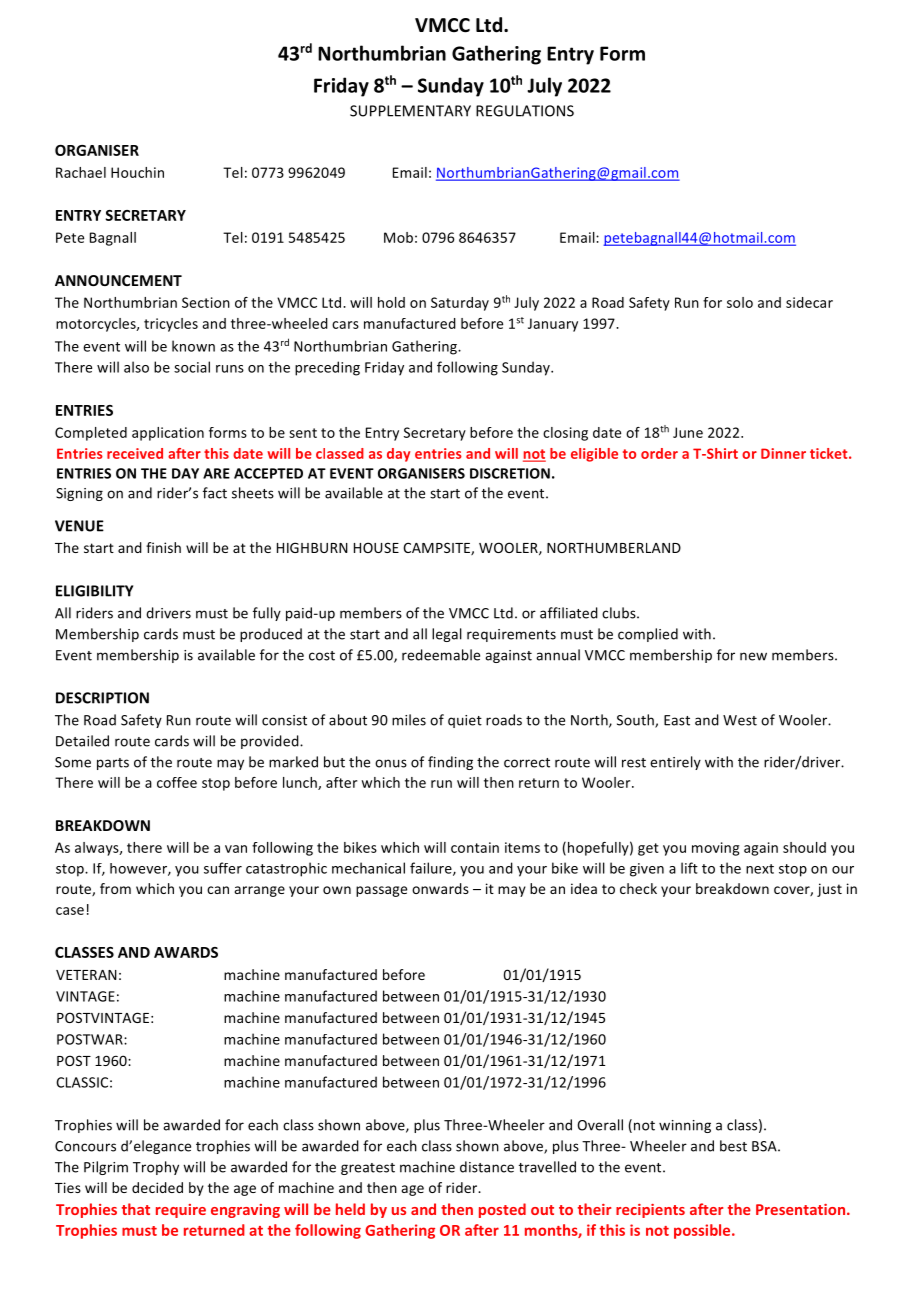 The height and width of the screenshot is (1308, 924). What do you see at coordinates (157, 1187) in the screenshot?
I see `decided` at bounding box center [157, 1187].
